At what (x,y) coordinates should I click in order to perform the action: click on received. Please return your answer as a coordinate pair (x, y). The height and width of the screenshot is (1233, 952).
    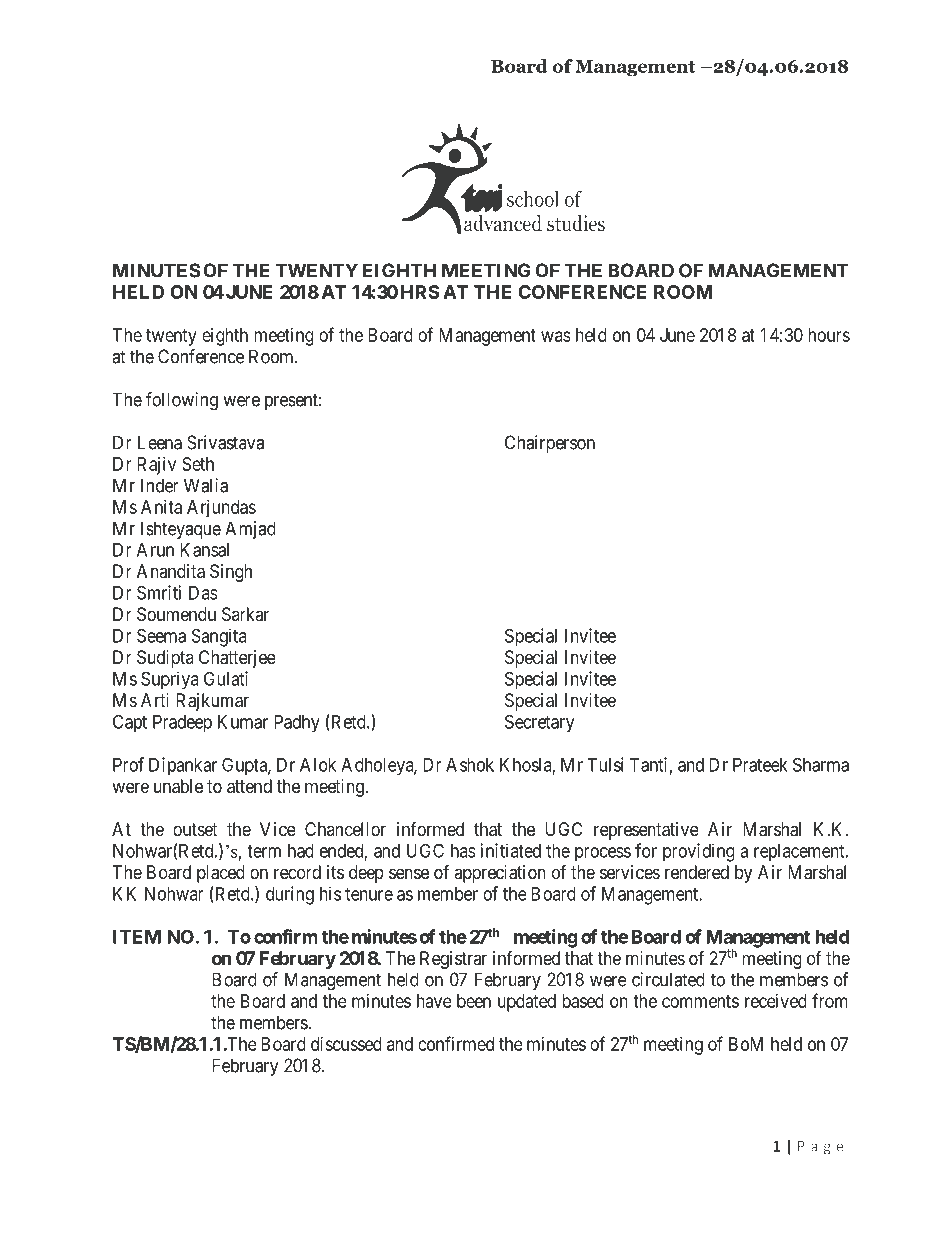
    Looking at the image, I should click on (776, 1001).
